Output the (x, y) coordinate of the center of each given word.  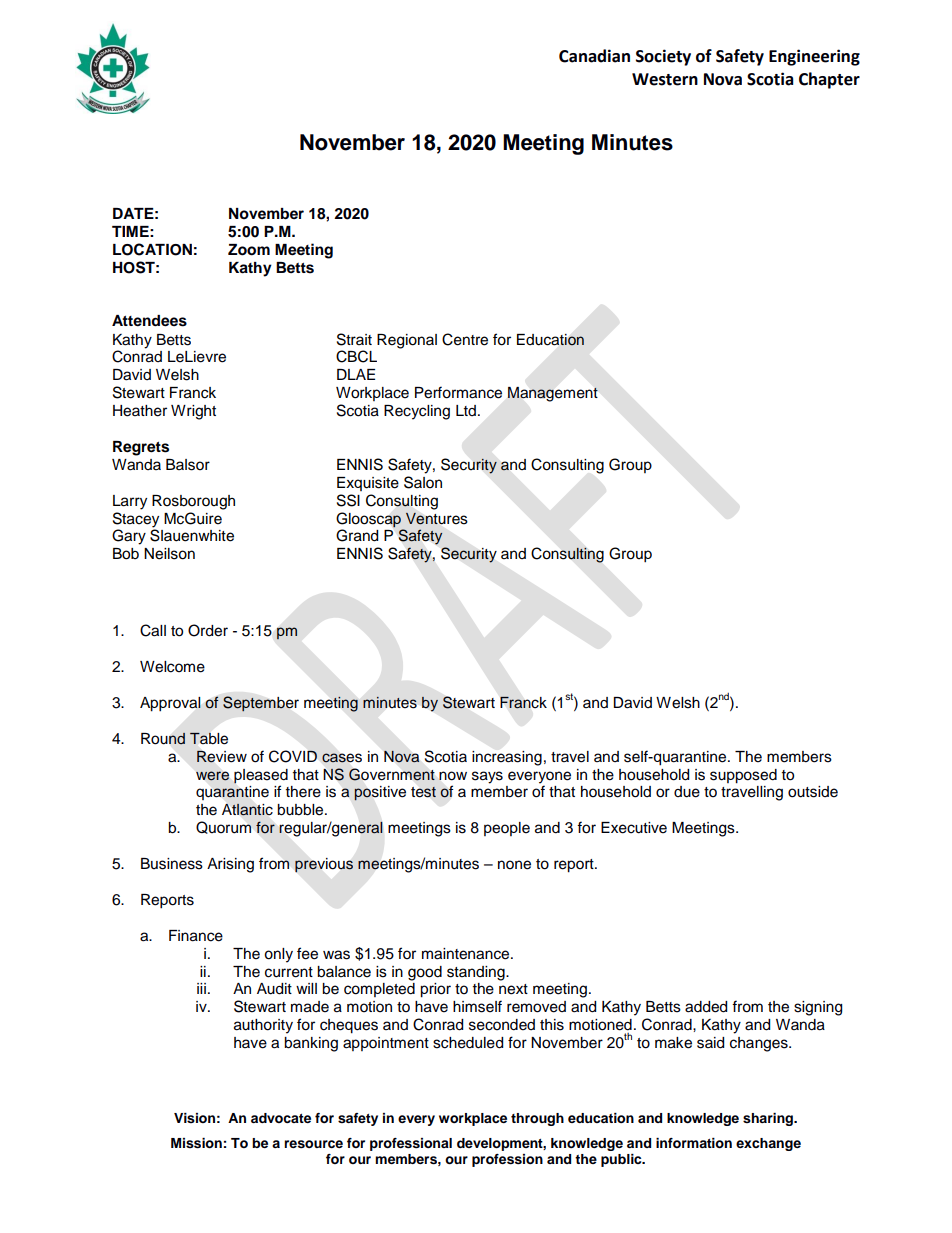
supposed (743, 776)
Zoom (249, 250)
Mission (196, 1143)
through (537, 1119)
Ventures (437, 518)
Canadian (594, 56)
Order (208, 630)
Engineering (814, 57)
